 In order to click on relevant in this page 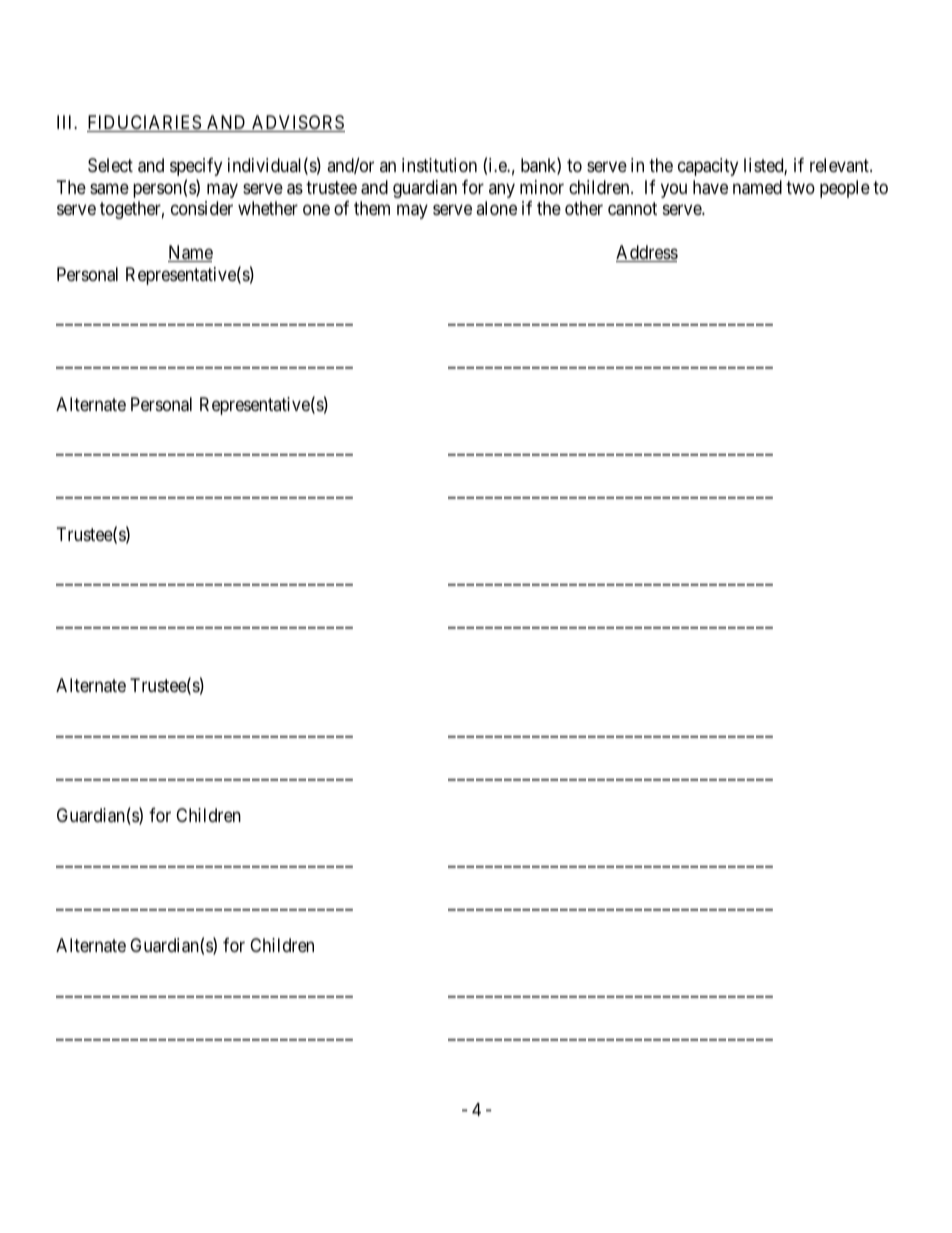, I will do `click(840, 165)`.
